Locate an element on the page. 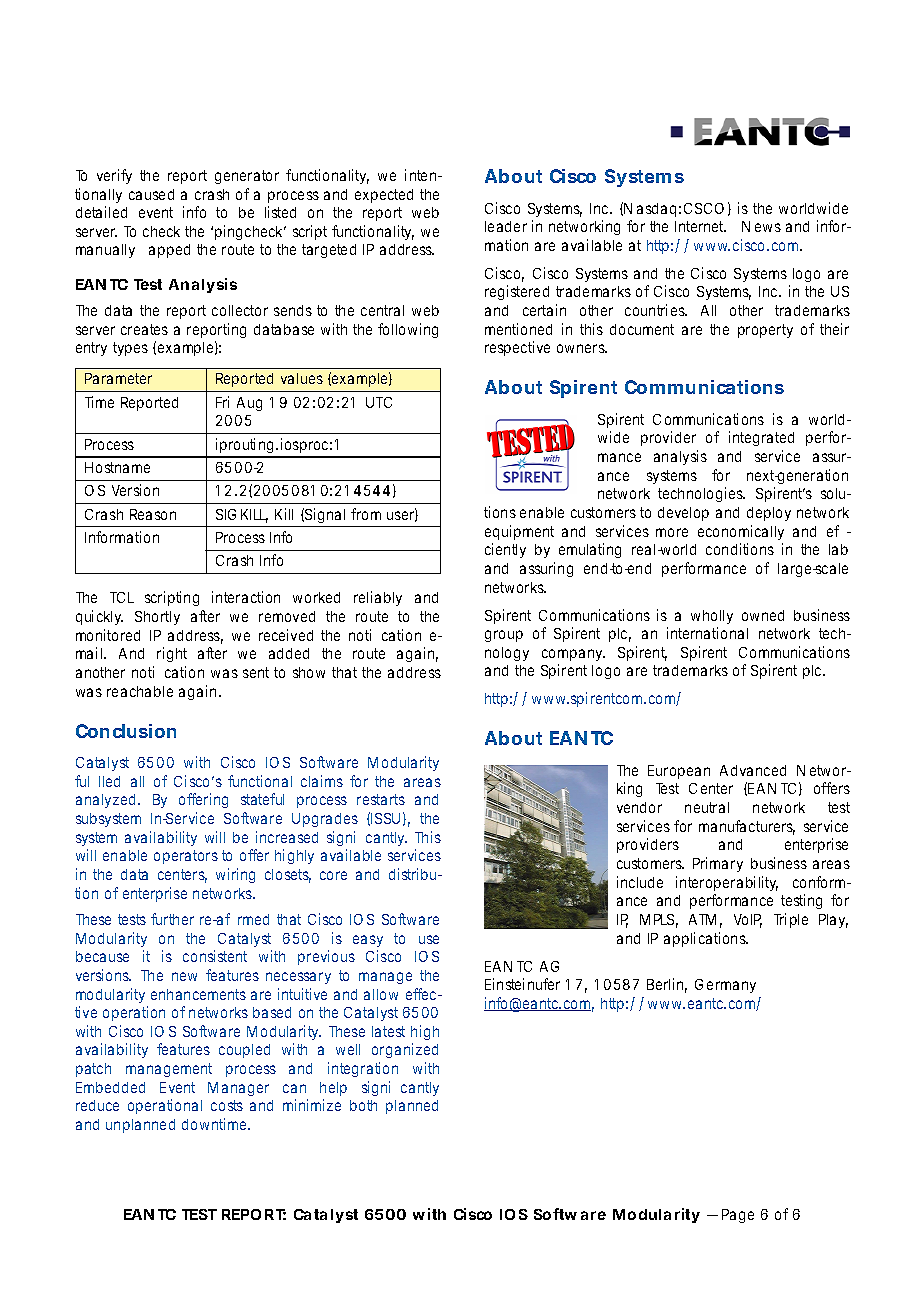 This document has height=1308, width=924. restarts is located at coordinates (381, 799).
